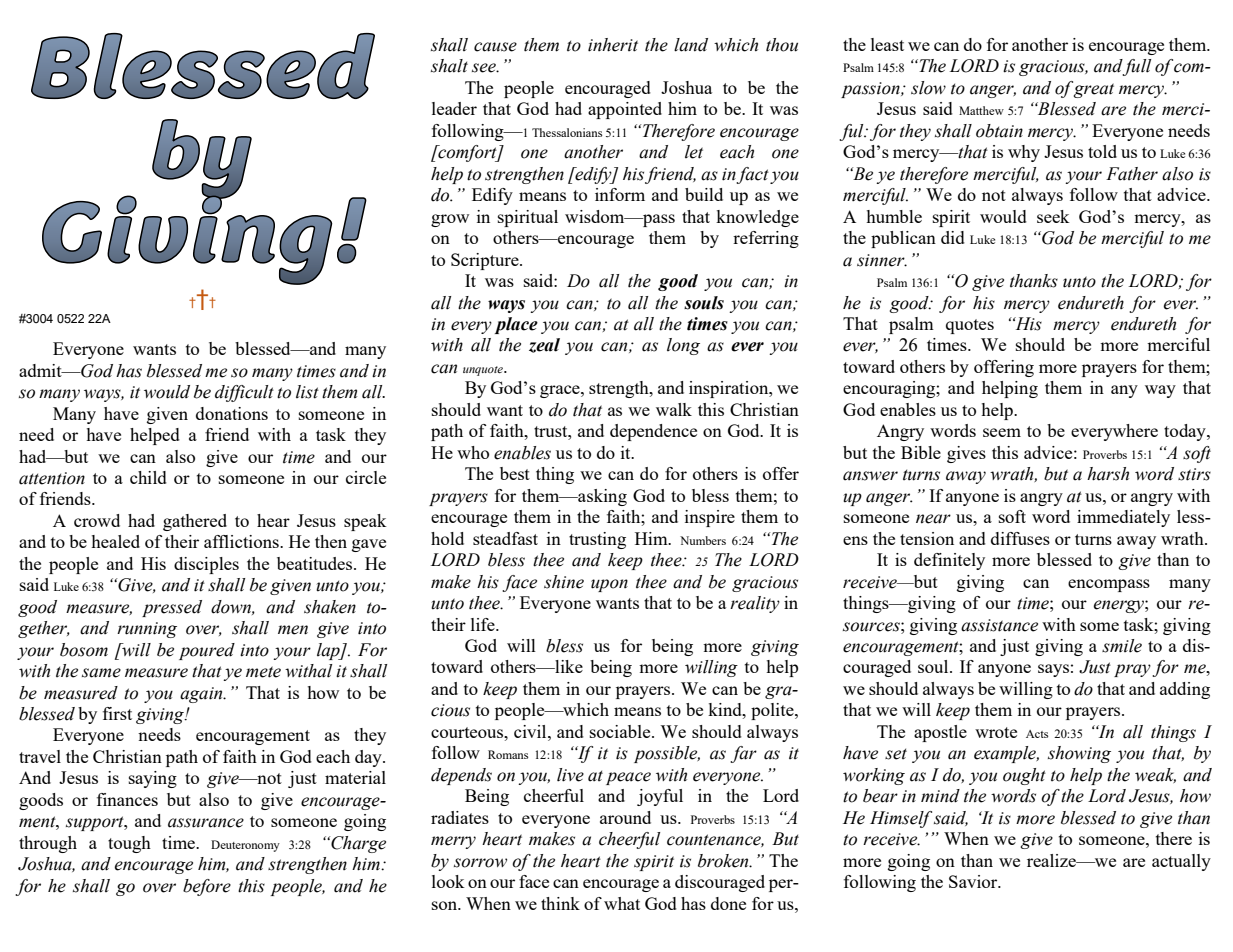 This document has height=952, width=1233. What do you see at coordinates (1108, 474) in the document?
I see `harsh` at bounding box center [1108, 474].
